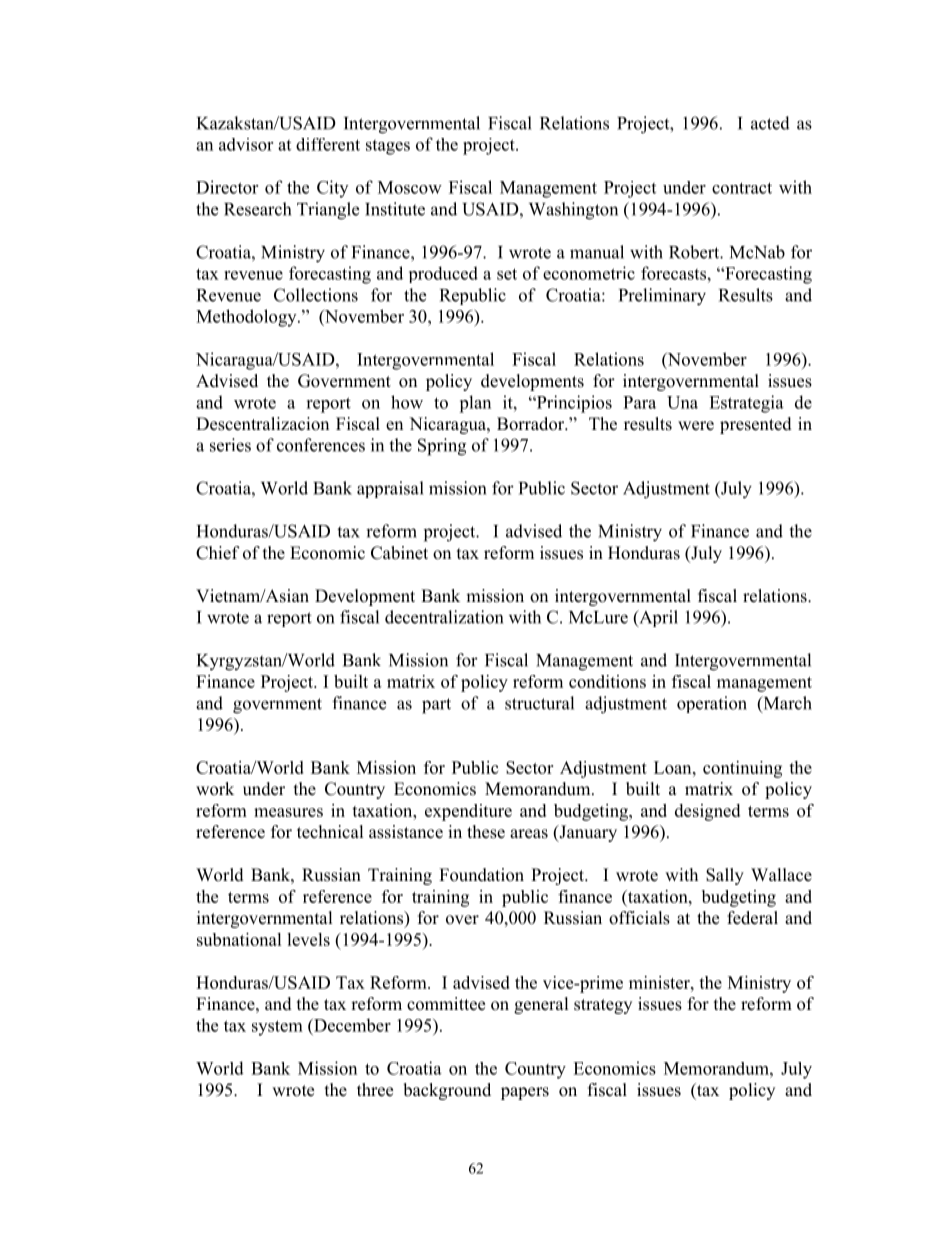  What do you see at coordinates (539, 703) in the screenshot?
I see `structural` at bounding box center [539, 703].
